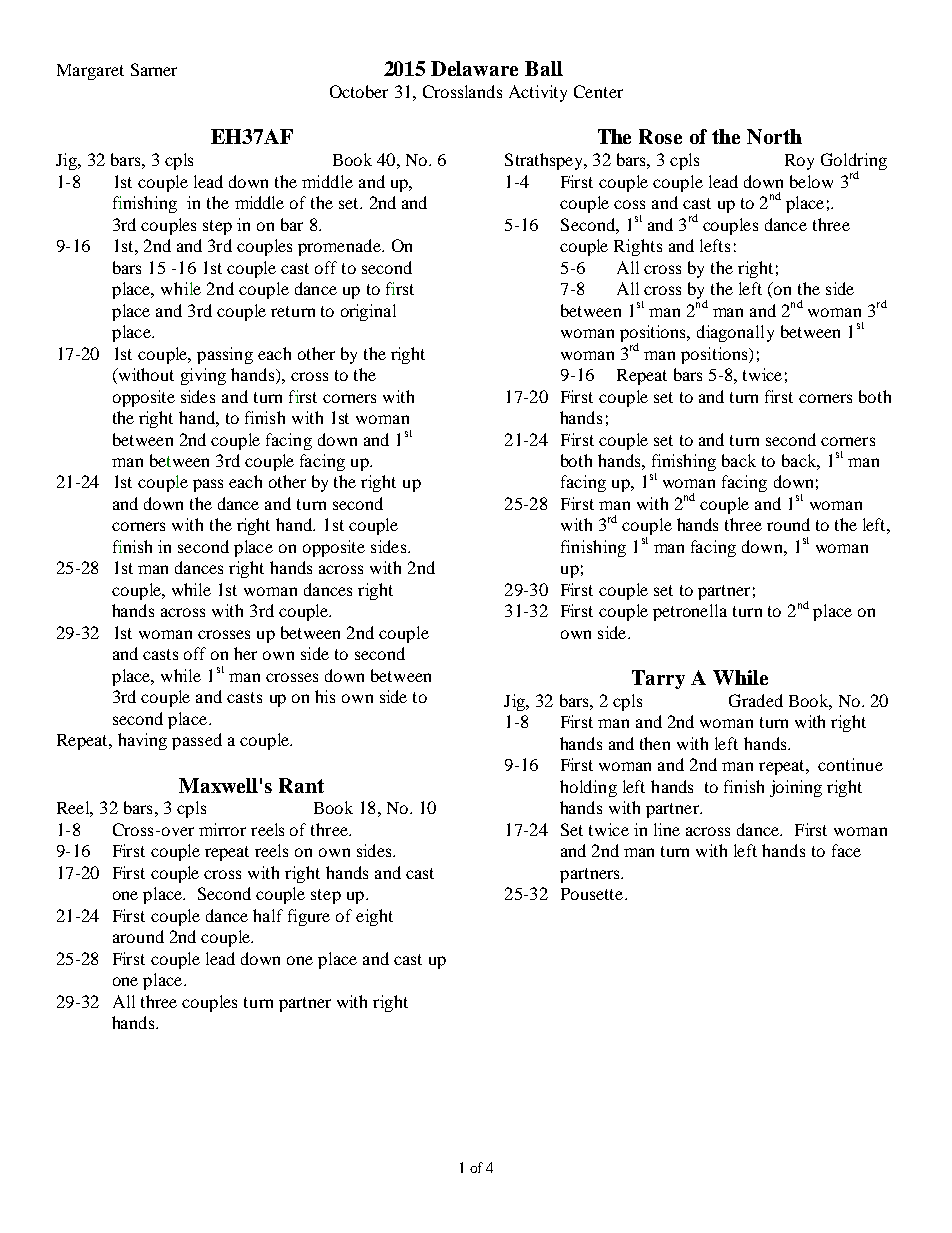  I want to click on Delaware, so click(474, 68).
